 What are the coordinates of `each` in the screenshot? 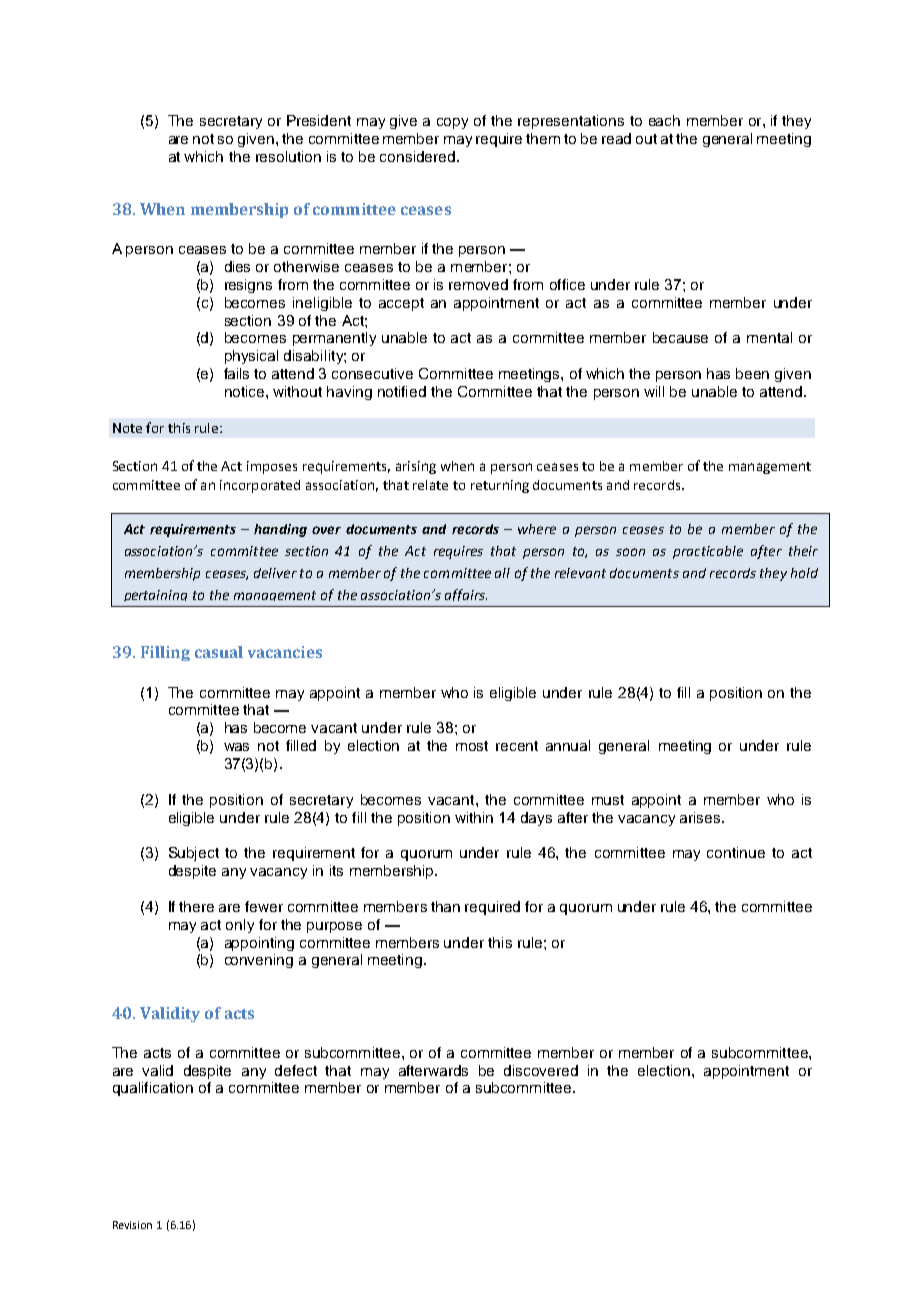 It's located at (664, 120).
